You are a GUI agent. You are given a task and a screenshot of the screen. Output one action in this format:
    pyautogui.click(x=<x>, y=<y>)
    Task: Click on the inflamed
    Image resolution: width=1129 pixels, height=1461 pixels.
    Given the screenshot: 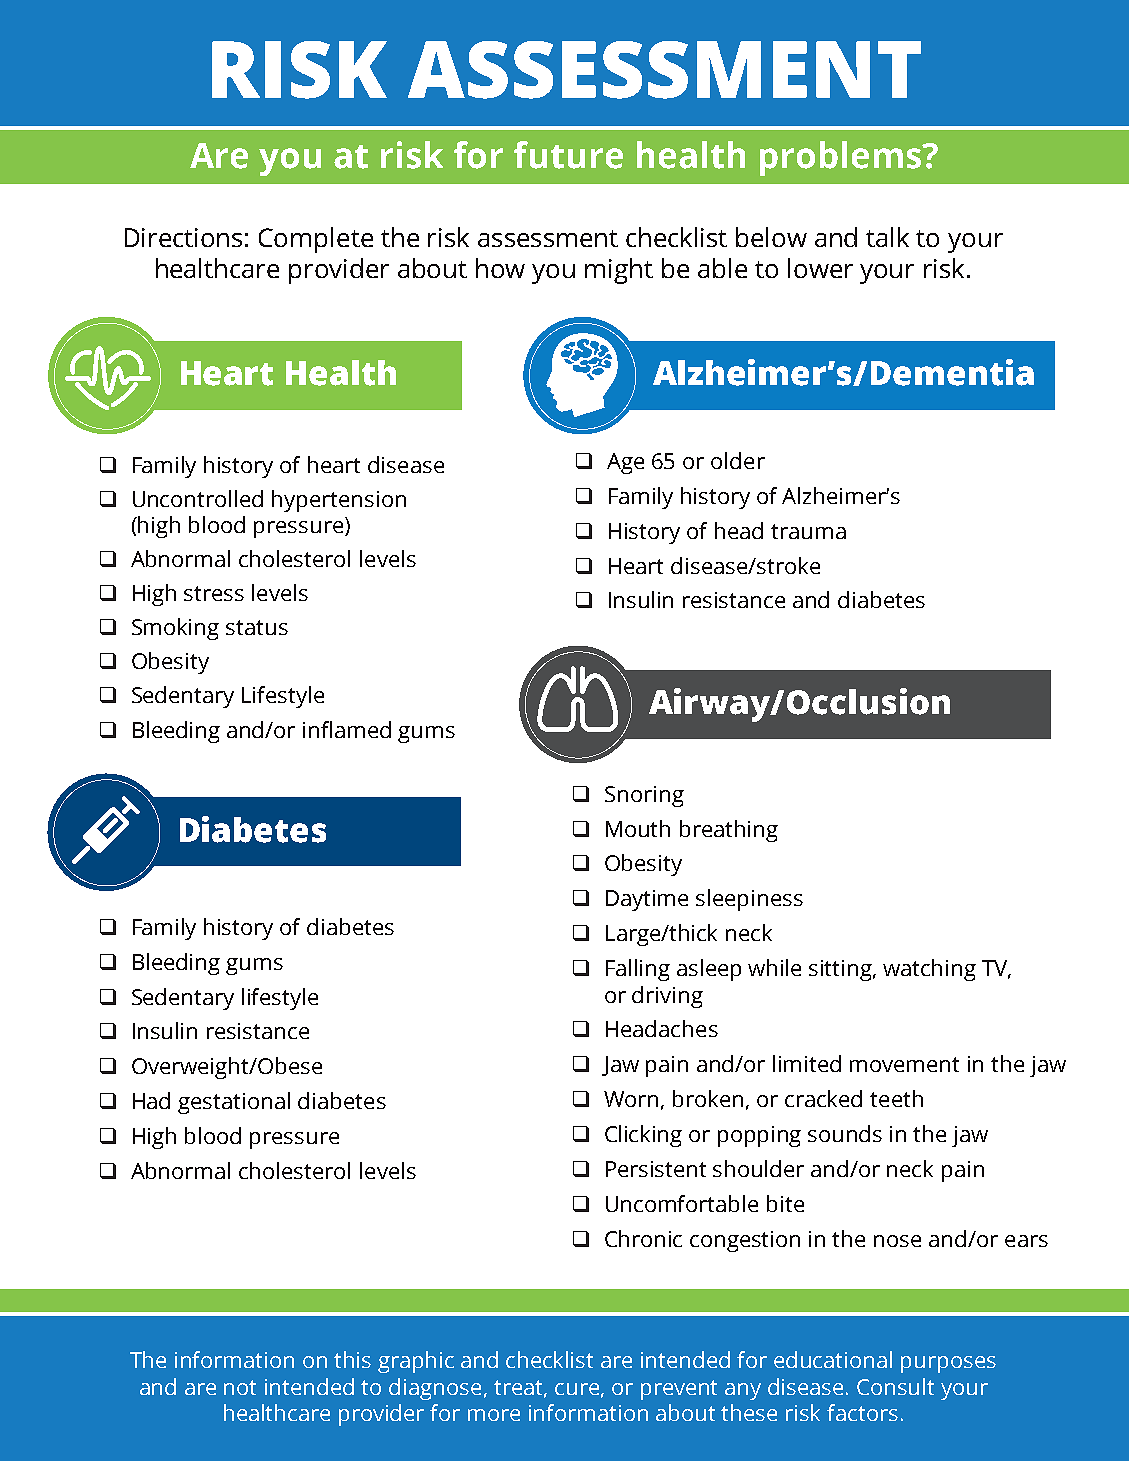 What is the action you would take?
    pyautogui.click(x=347, y=729)
